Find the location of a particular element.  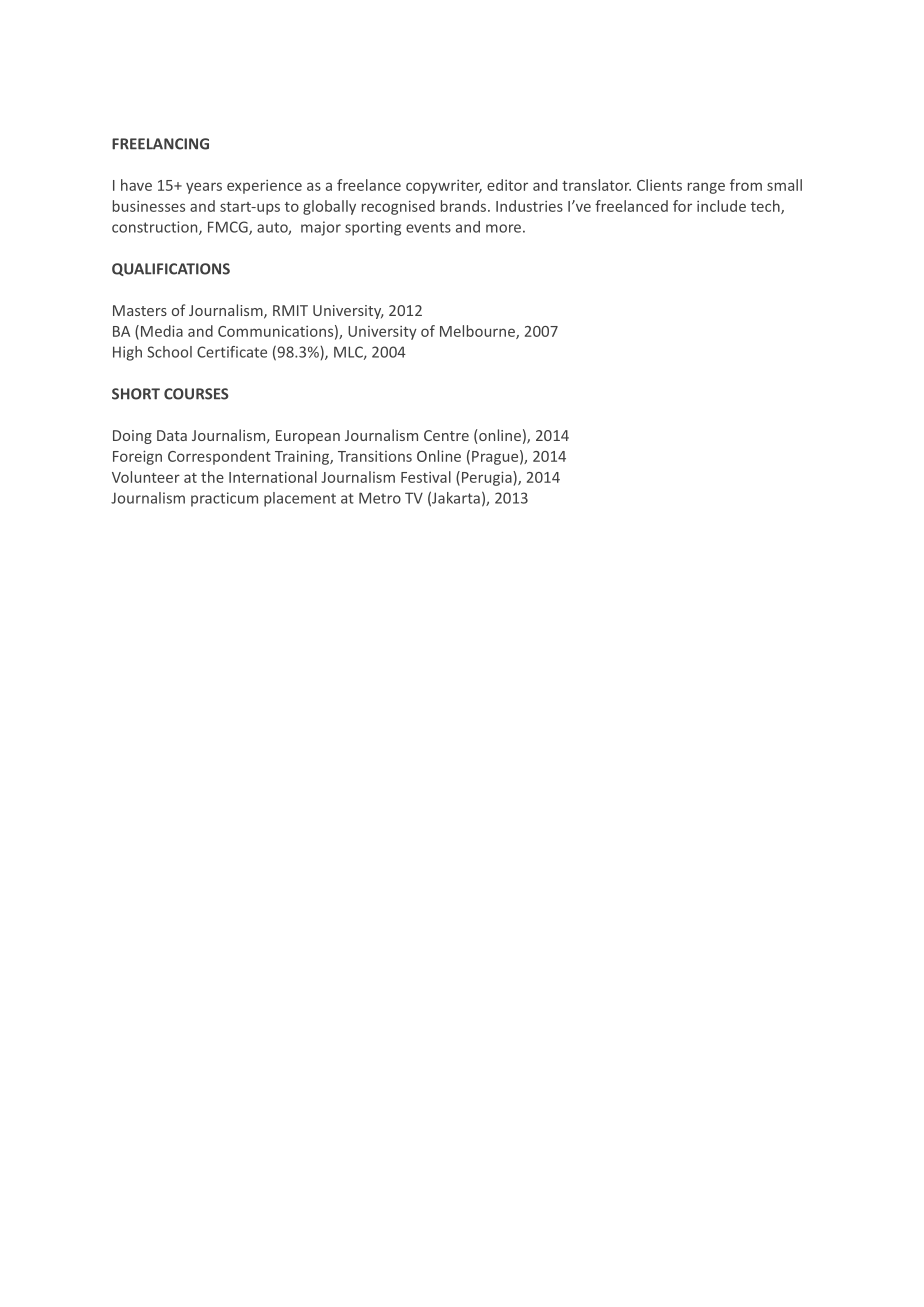

Melbourne is located at coordinates (478, 332).
